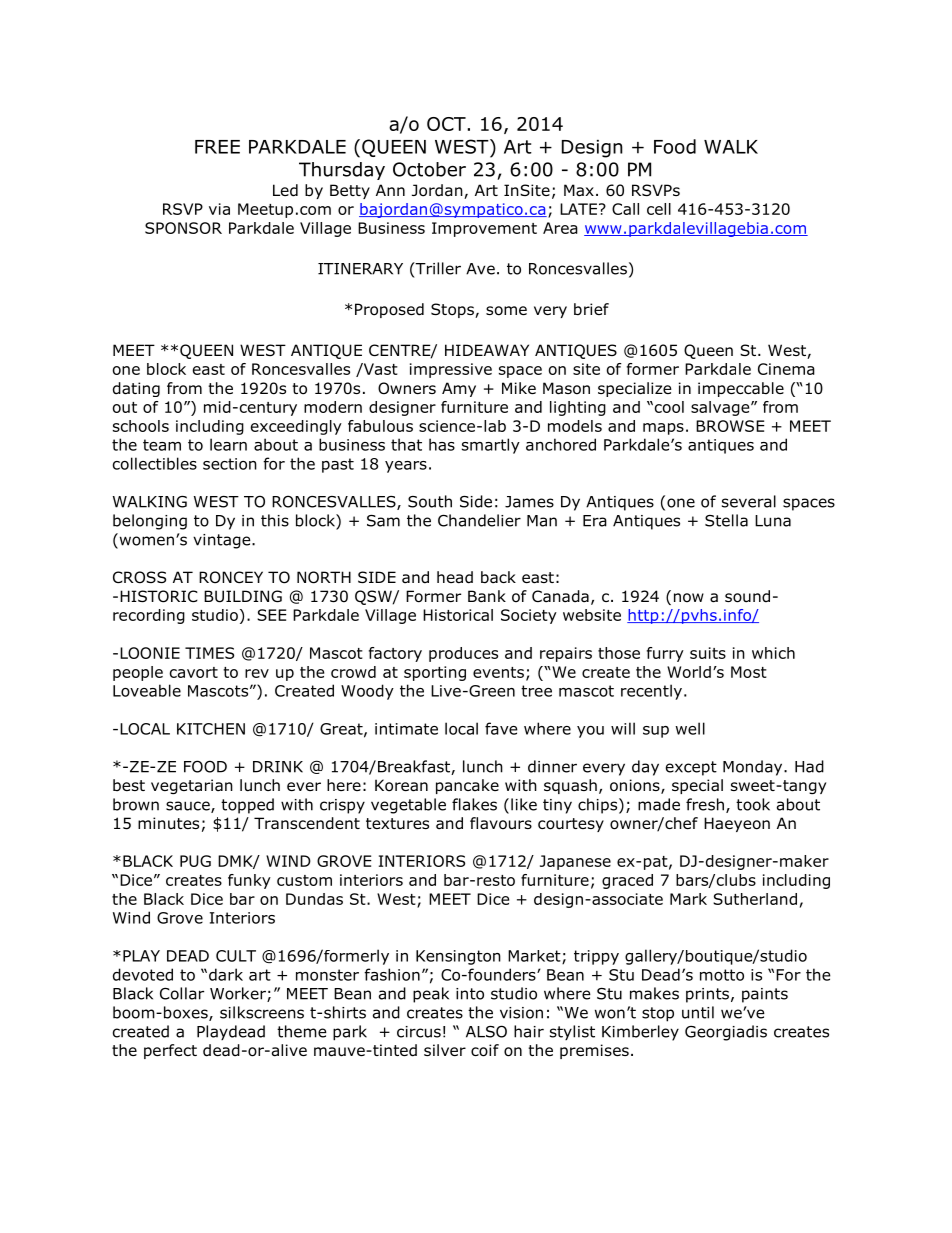  I want to click on ALSO, so click(486, 1031).
